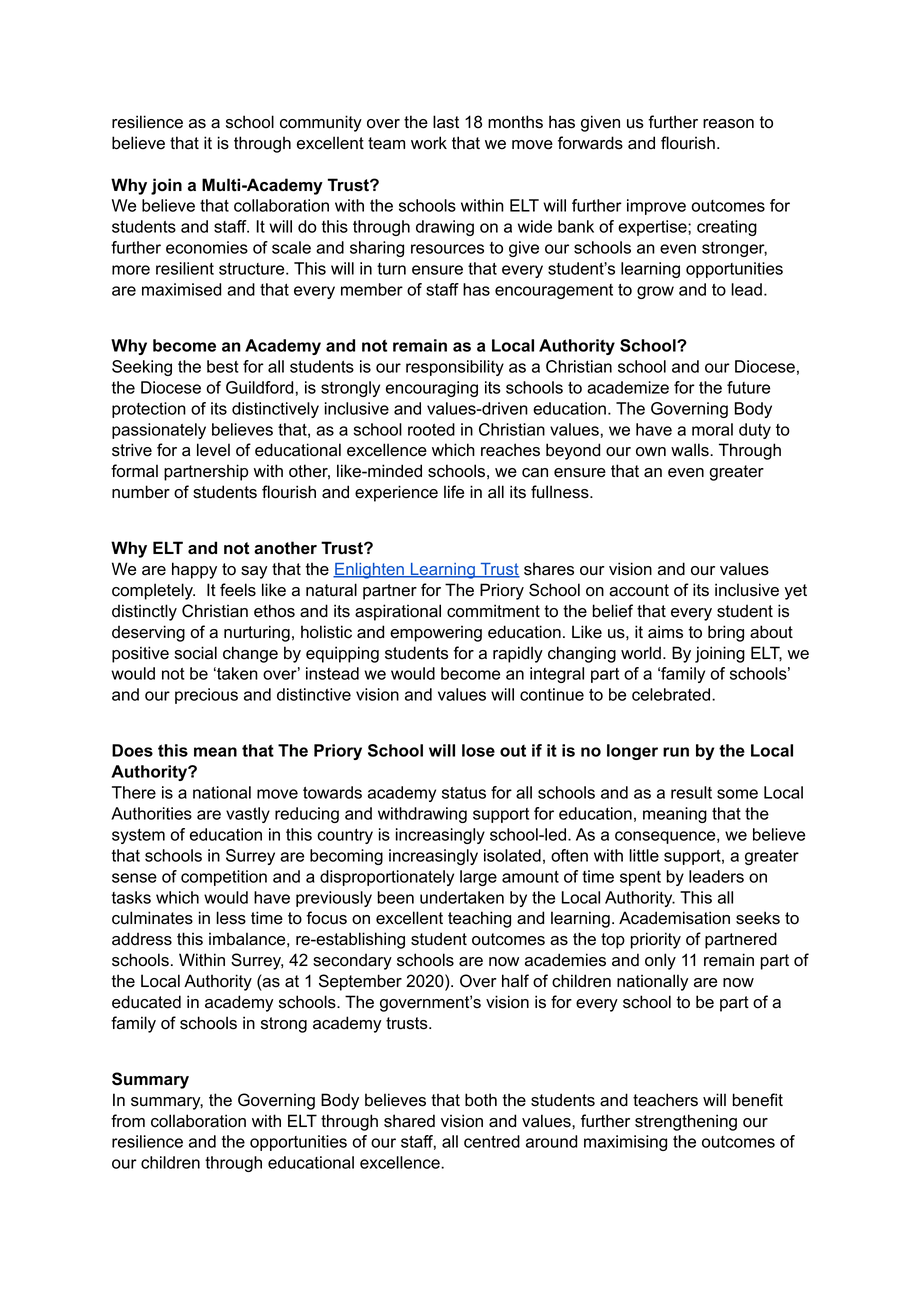 Image resolution: width=924 pixels, height=1307 pixels. What do you see at coordinates (686, 1122) in the page?
I see `strengthening` at bounding box center [686, 1122].
